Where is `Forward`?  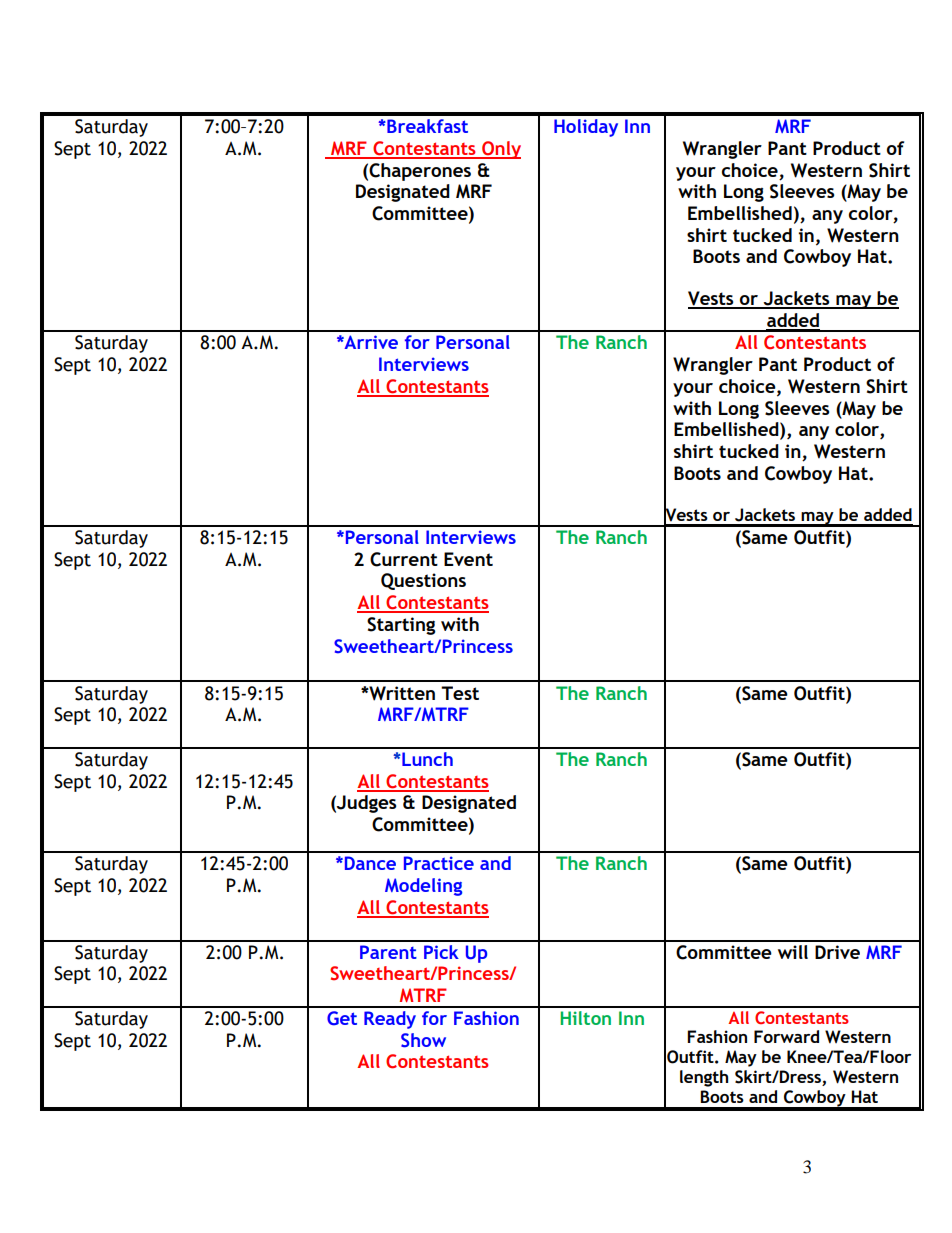 Forward is located at coordinates (786, 1036).
